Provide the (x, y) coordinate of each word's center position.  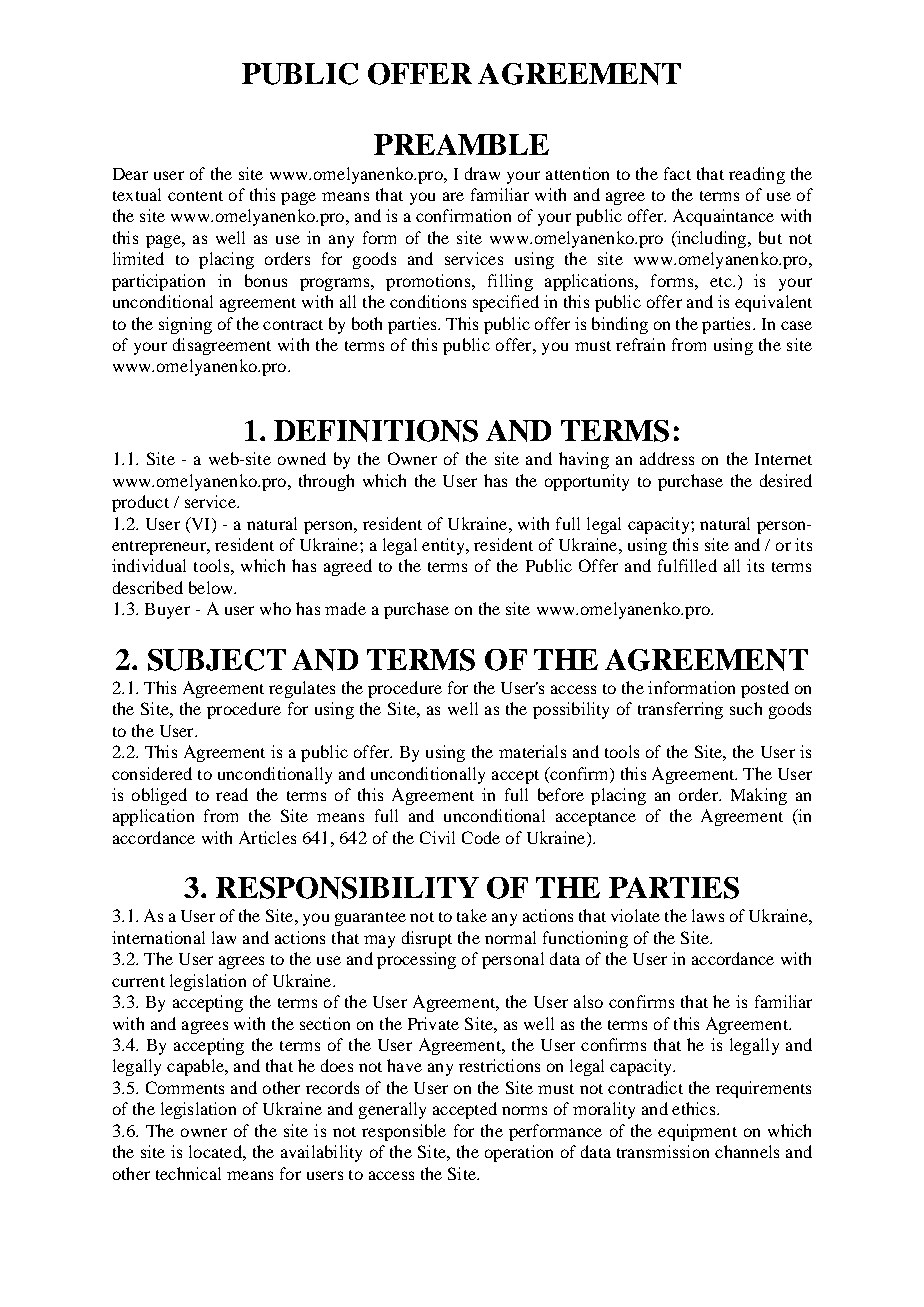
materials (532, 751)
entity (444, 546)
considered (152, 773)
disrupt (427, 939)
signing (185, 325)
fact (677, 173)
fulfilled (687, 565)
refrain (640, 344)
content (195, 196)
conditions (428, 301)
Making (759, 796)
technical (188, 1173)
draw (482, 173)
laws (708, 915)
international (158, 937)
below (212, 587)
